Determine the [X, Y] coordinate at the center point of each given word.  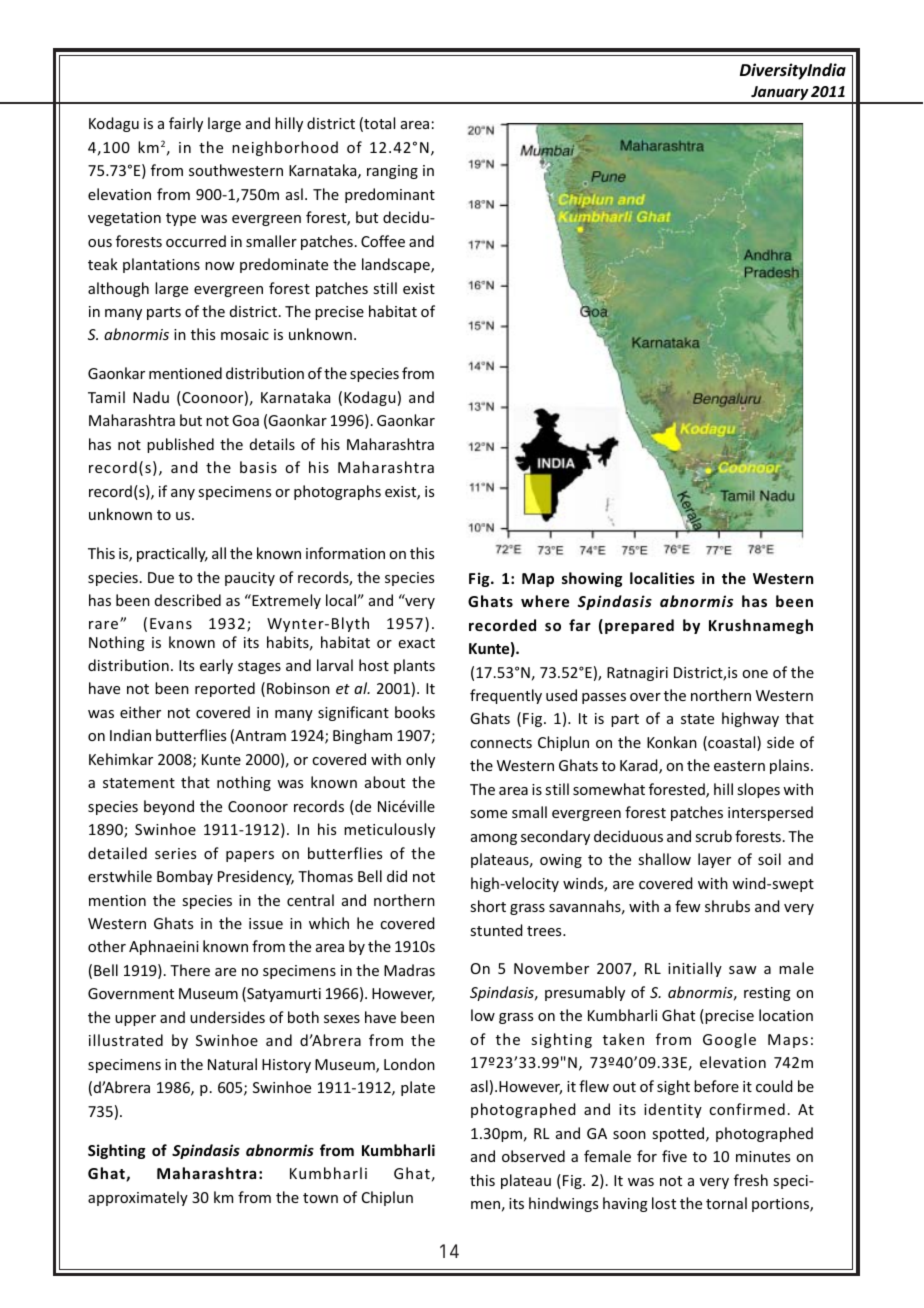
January [779, 94]
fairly [186, 124]
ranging [392, 172]
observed [533, 1156]
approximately [138, 1198]
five [674, 1156]
